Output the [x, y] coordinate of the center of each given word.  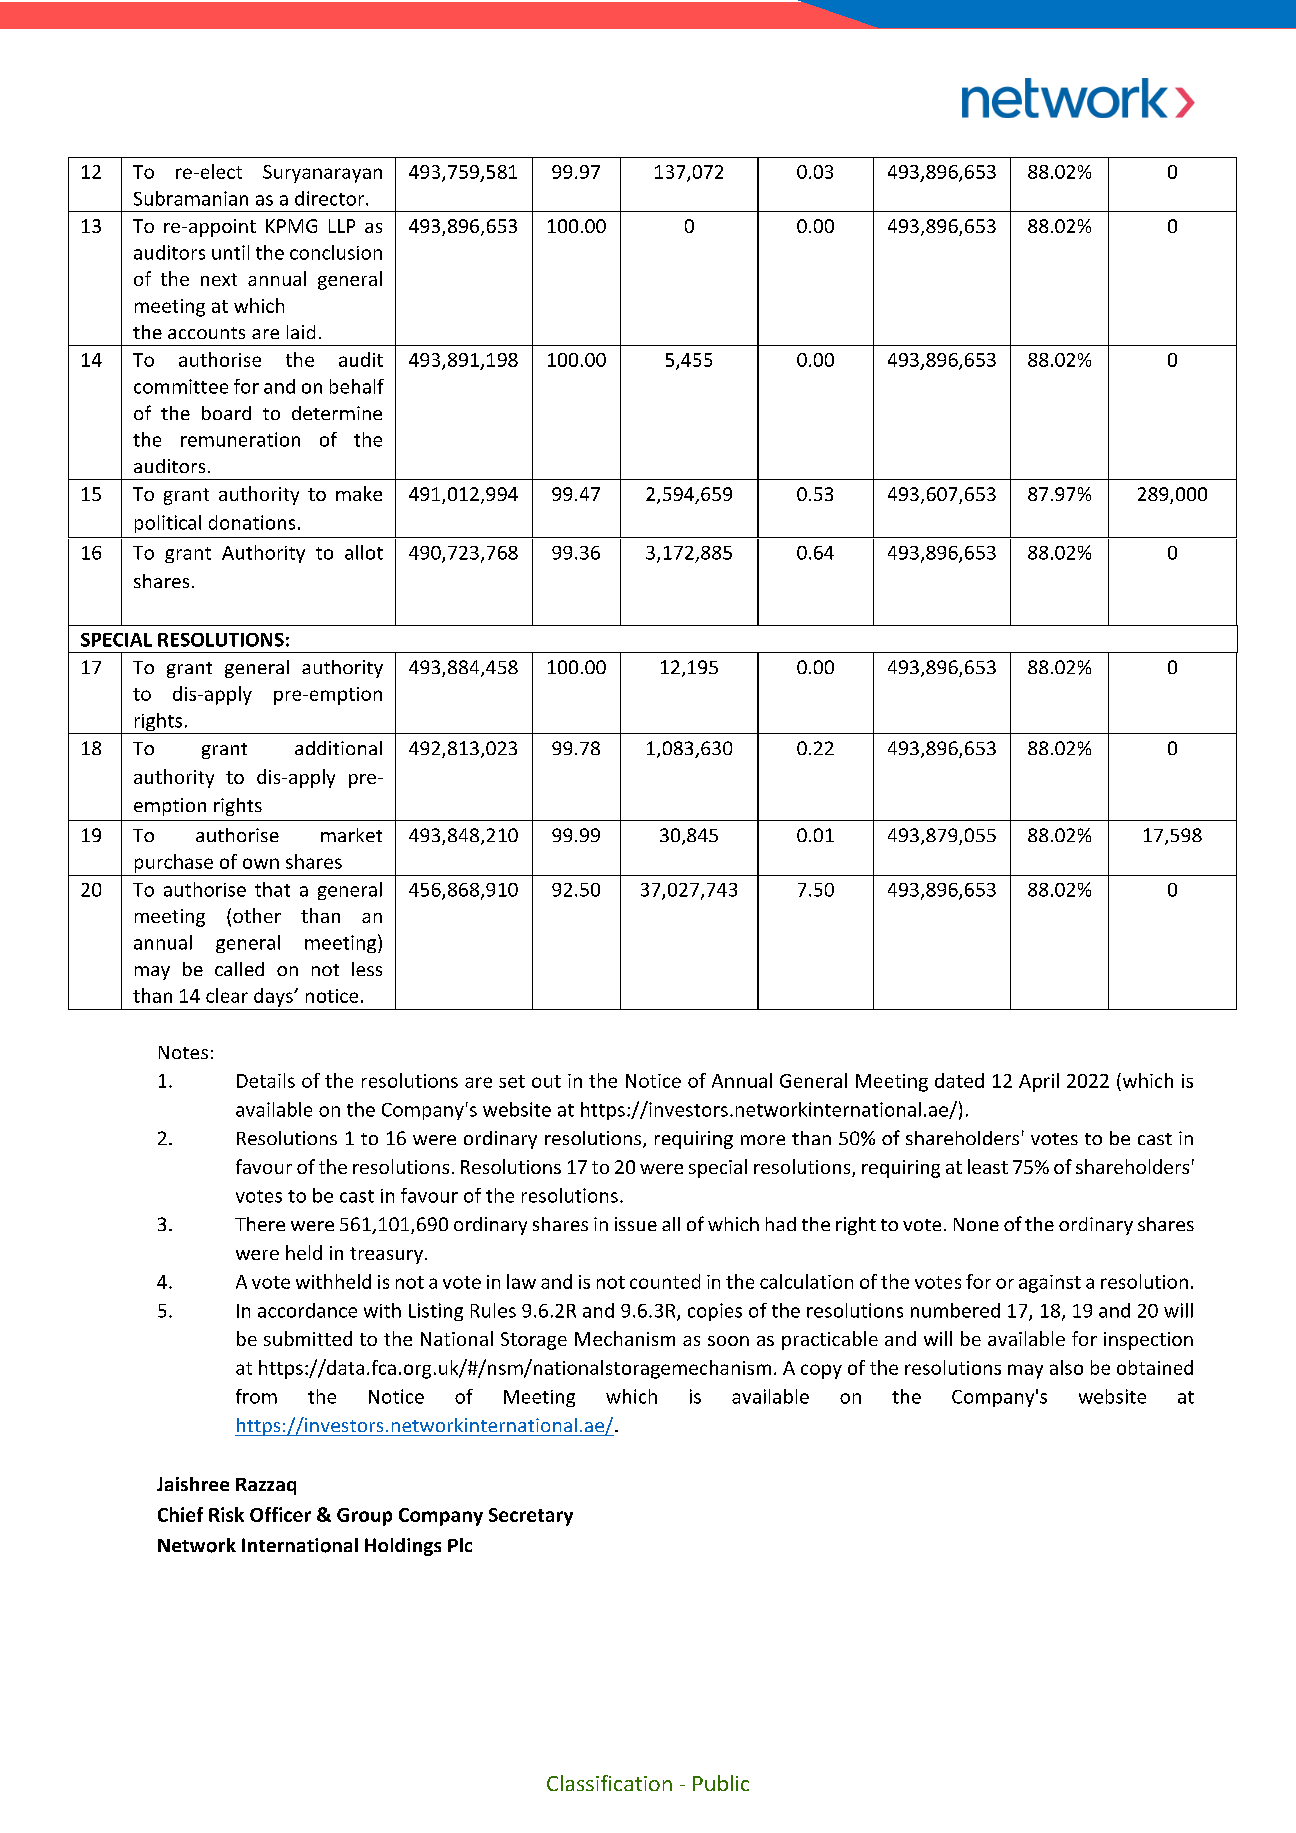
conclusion [336, 252]
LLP [342, 226]
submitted [308, 1338]
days [274, 997]
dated [959, 1080]
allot [364, 552]
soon [728, 1341]
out [546, 1081]
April [1039, 1082]
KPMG [291, 226]
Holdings [403, 1547]
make [359, 493]
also [1066, 1367]
